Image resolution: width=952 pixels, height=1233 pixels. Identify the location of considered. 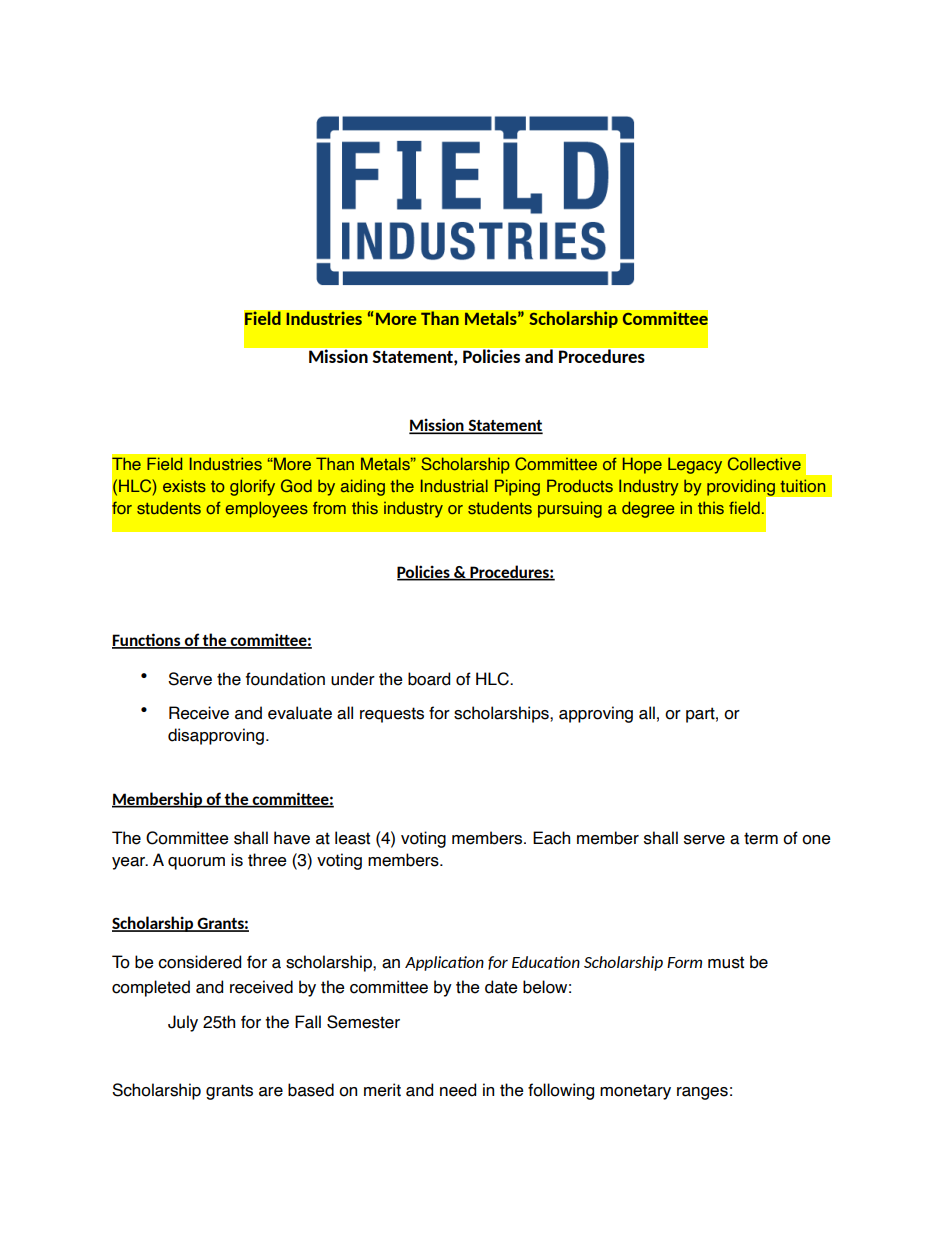
(199, 962).
